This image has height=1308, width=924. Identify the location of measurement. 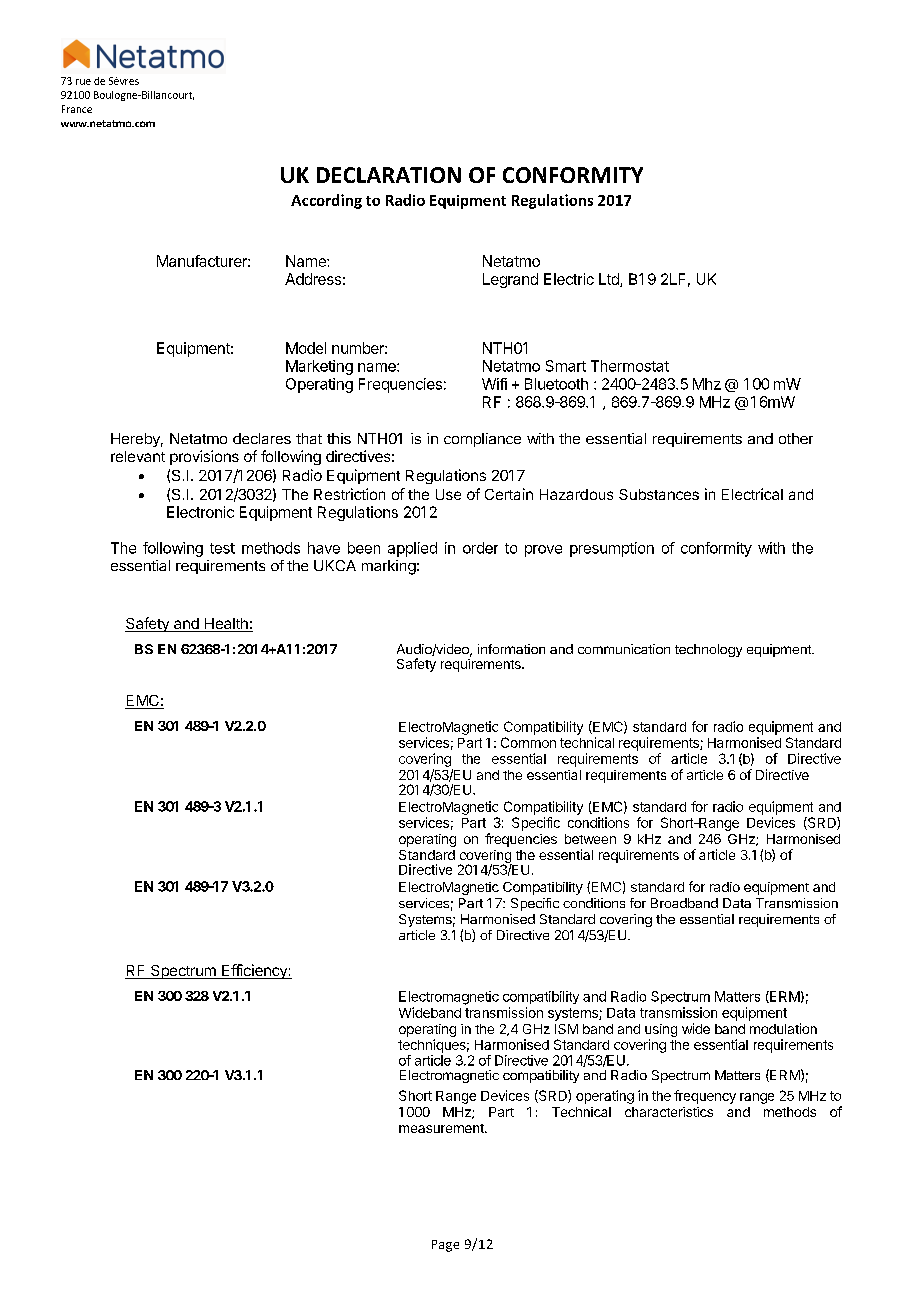
(442, 1128).
